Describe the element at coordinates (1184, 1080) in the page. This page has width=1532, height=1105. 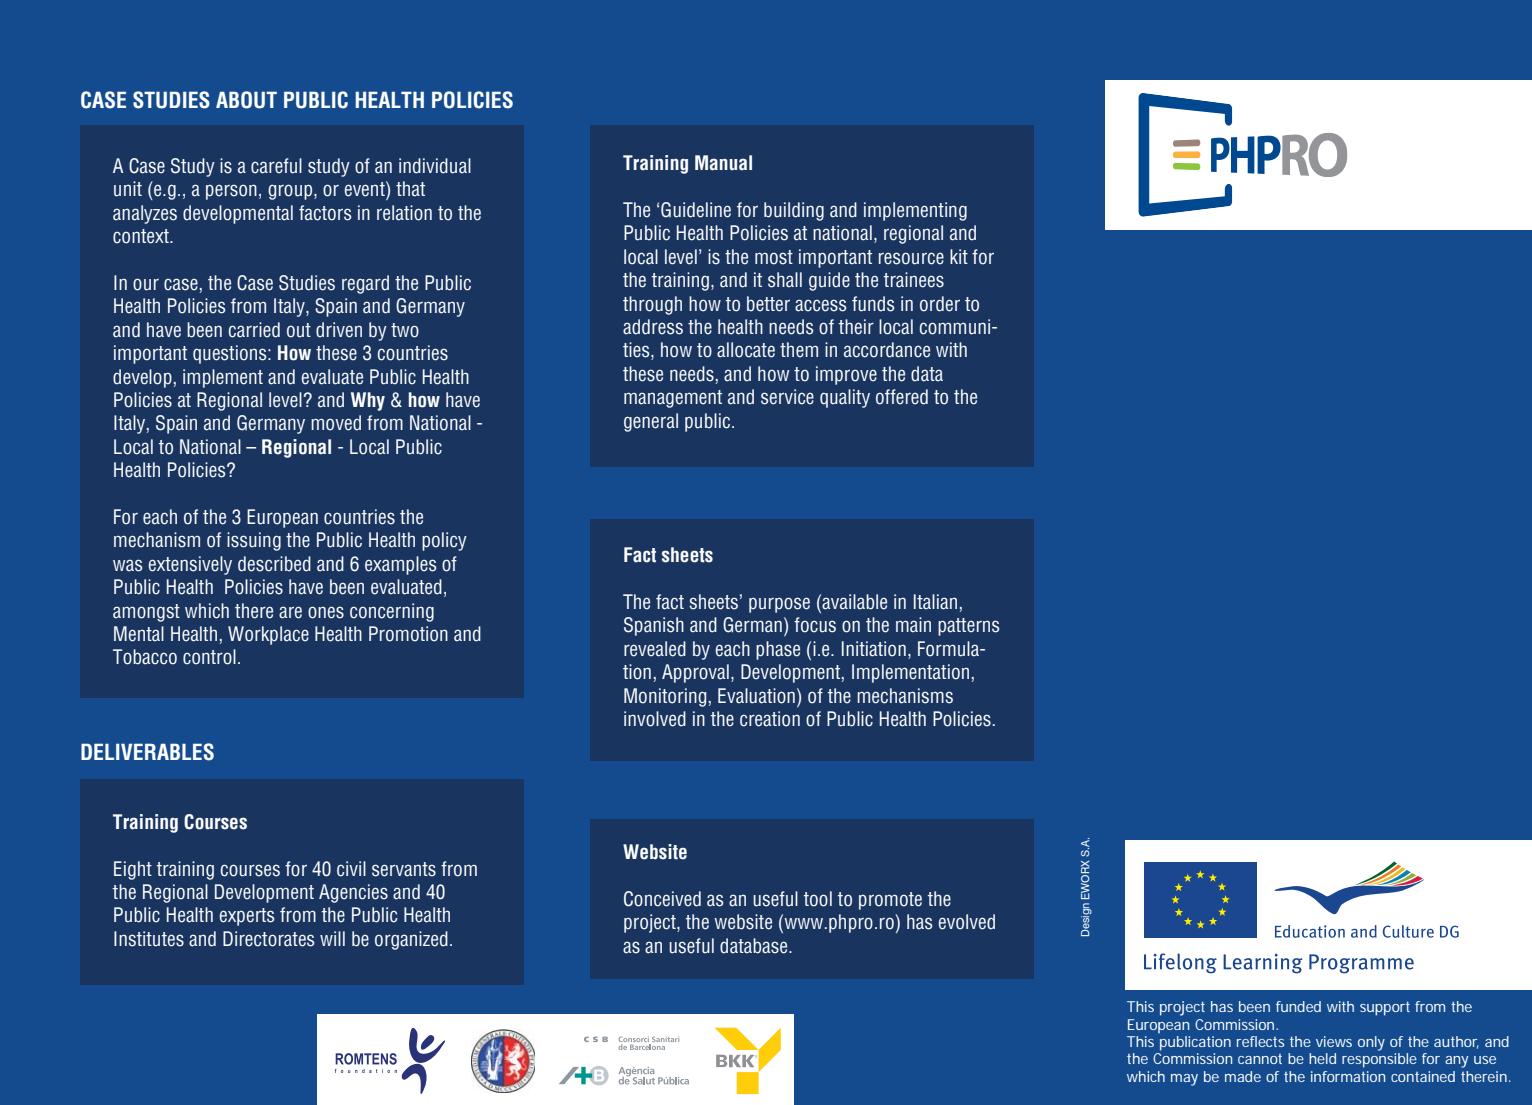
I see `may` at that location.
